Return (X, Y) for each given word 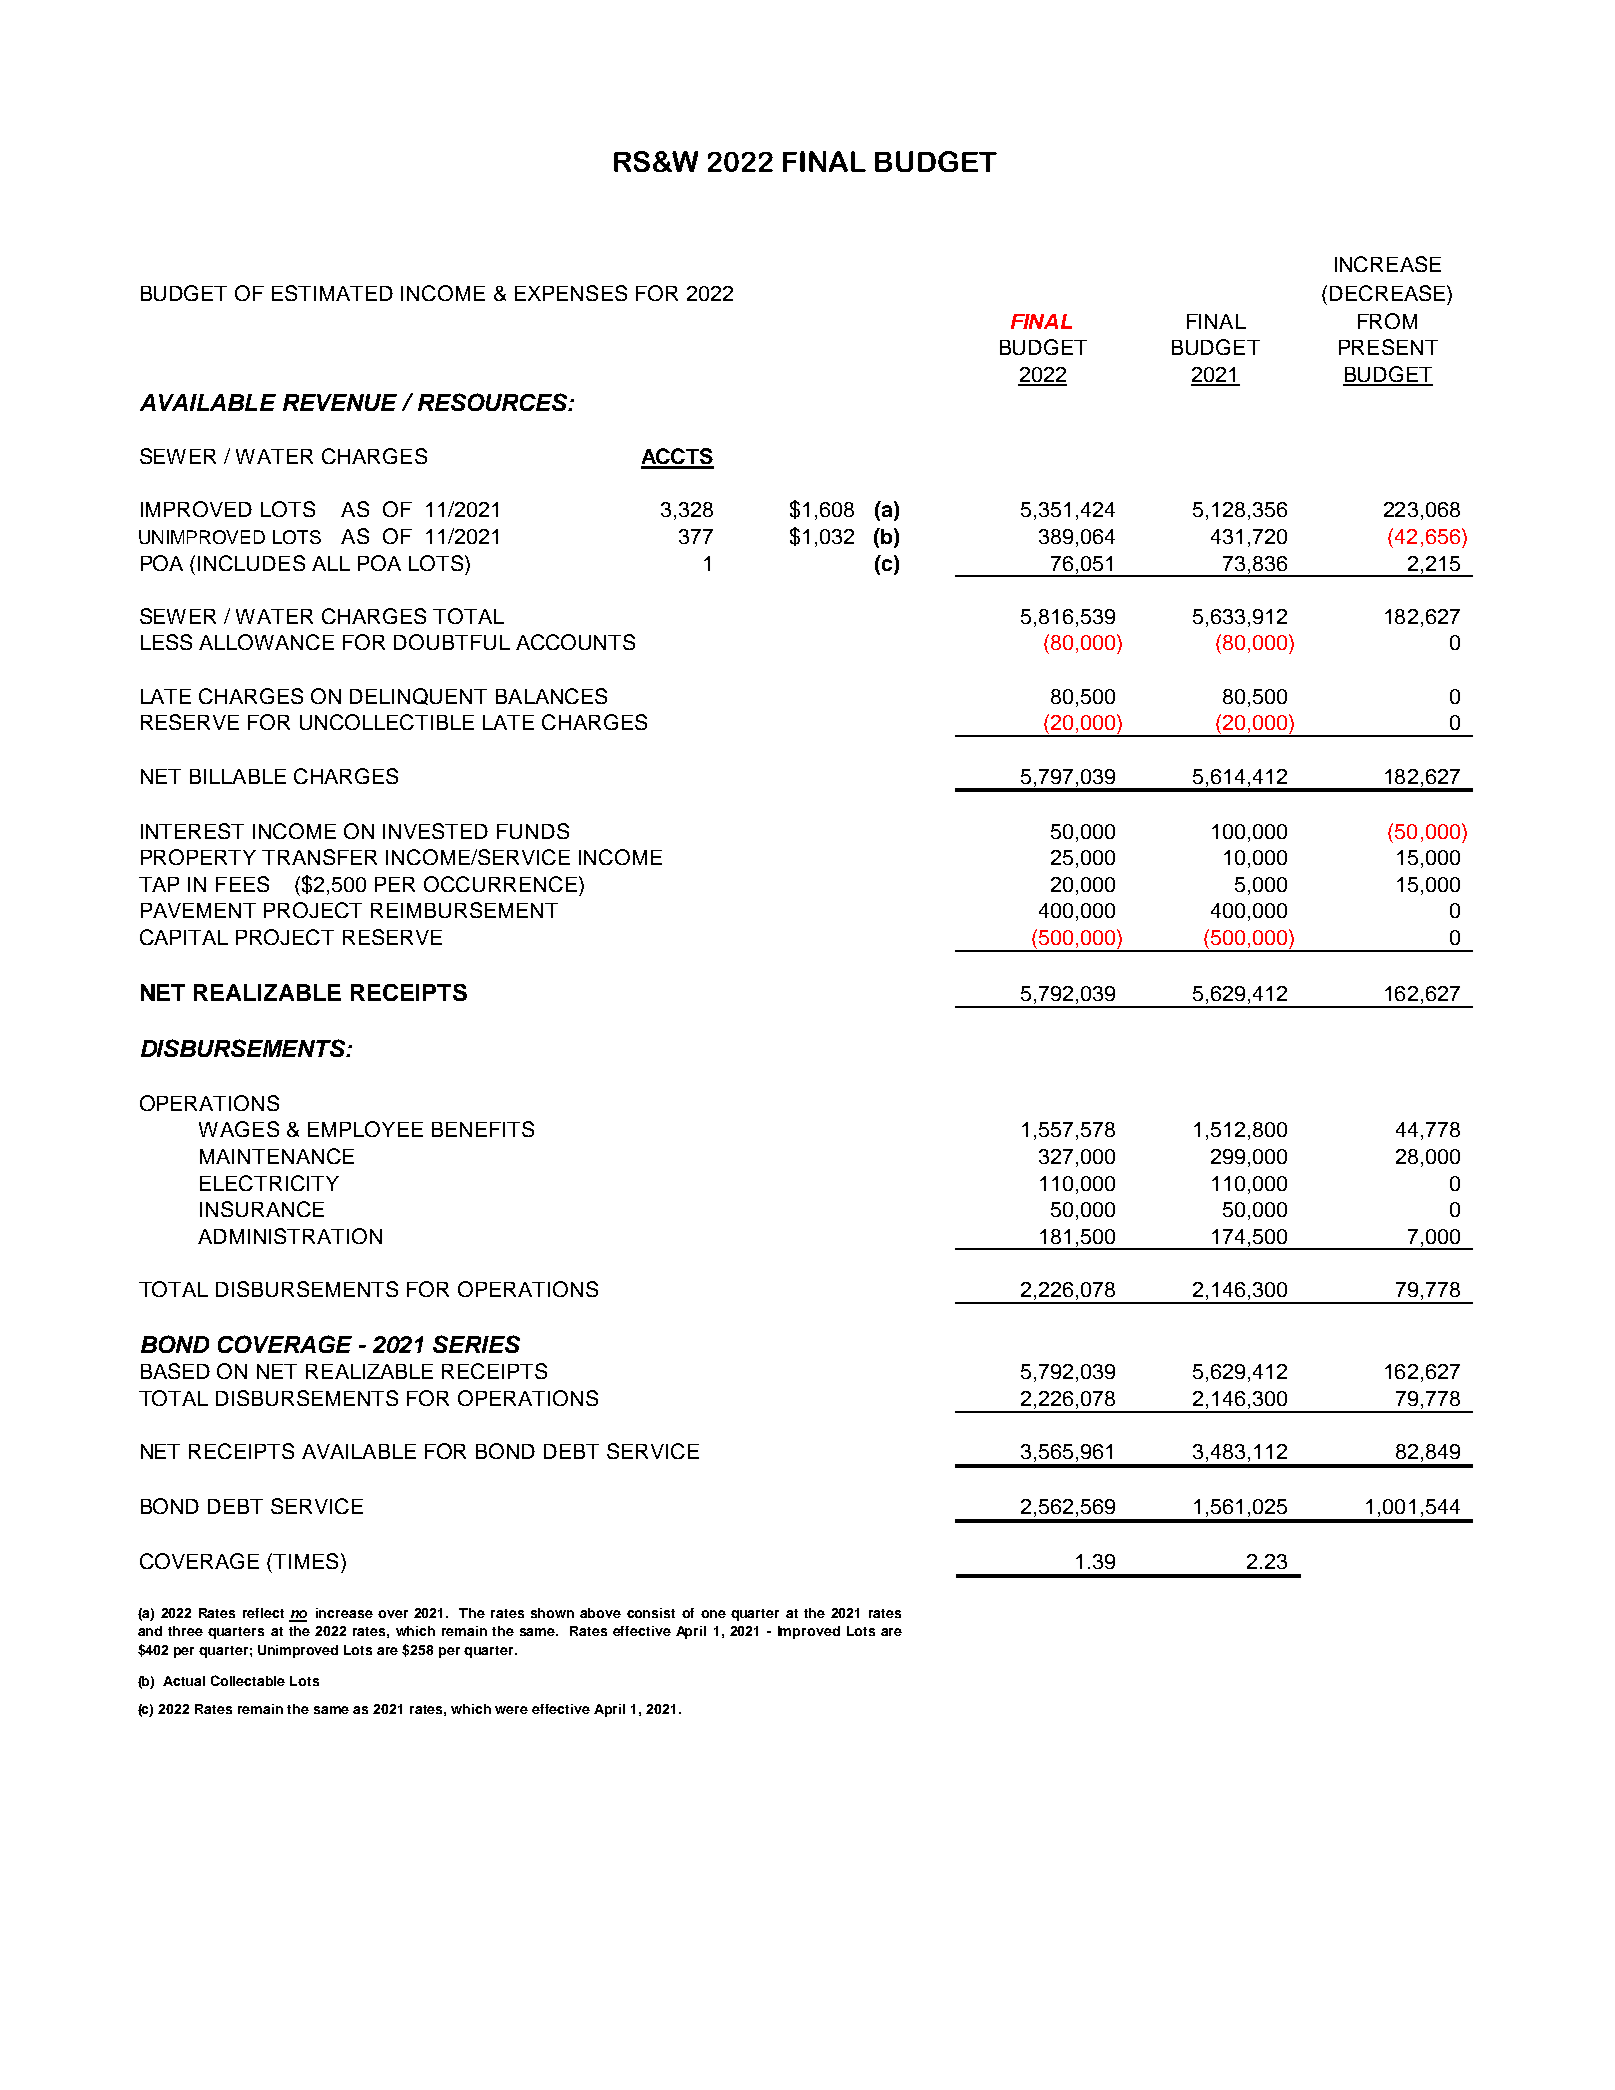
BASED (175, 1371)
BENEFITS (483, 1129)
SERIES (476, 1344)
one (713, 1614)
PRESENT (1388, 347)
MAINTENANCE (277, 1156)
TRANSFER (319, 857)
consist (651, 1613)
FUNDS (533, 831)
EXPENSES (571, 293)
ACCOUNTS (575, 642)
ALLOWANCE (266, 642)
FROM (1387, 321)
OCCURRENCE (500, 884)
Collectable (248, 1680)
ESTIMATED (332, 293)
